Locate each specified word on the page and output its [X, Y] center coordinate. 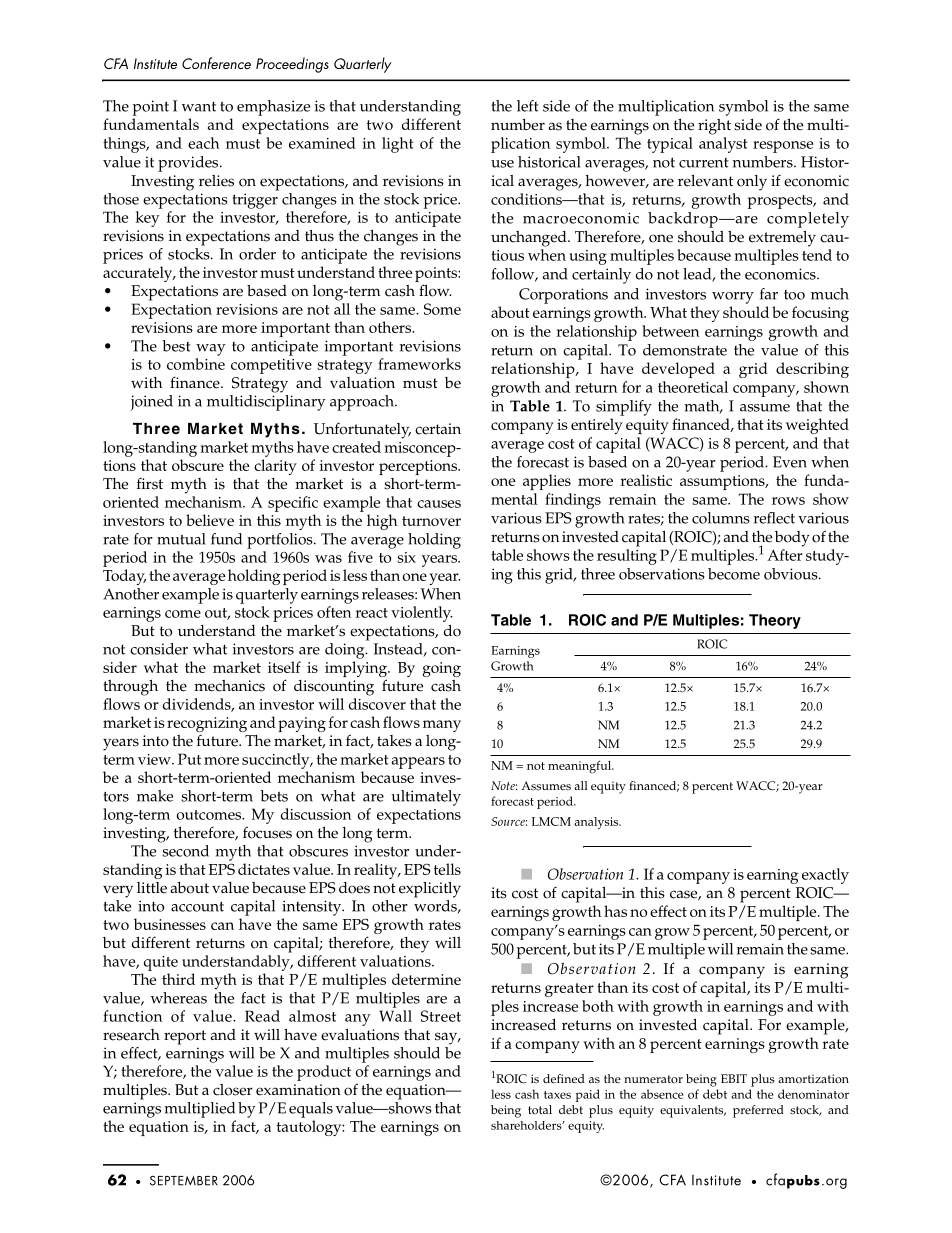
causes [439, 504]
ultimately [426, 798]
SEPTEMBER [184, 1180]
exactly [825, 876]
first [150, 483]
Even [790, 462]
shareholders [527, 1125]
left [528, 106]
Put [189, 759]
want [199, 107]
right [714, 127]
